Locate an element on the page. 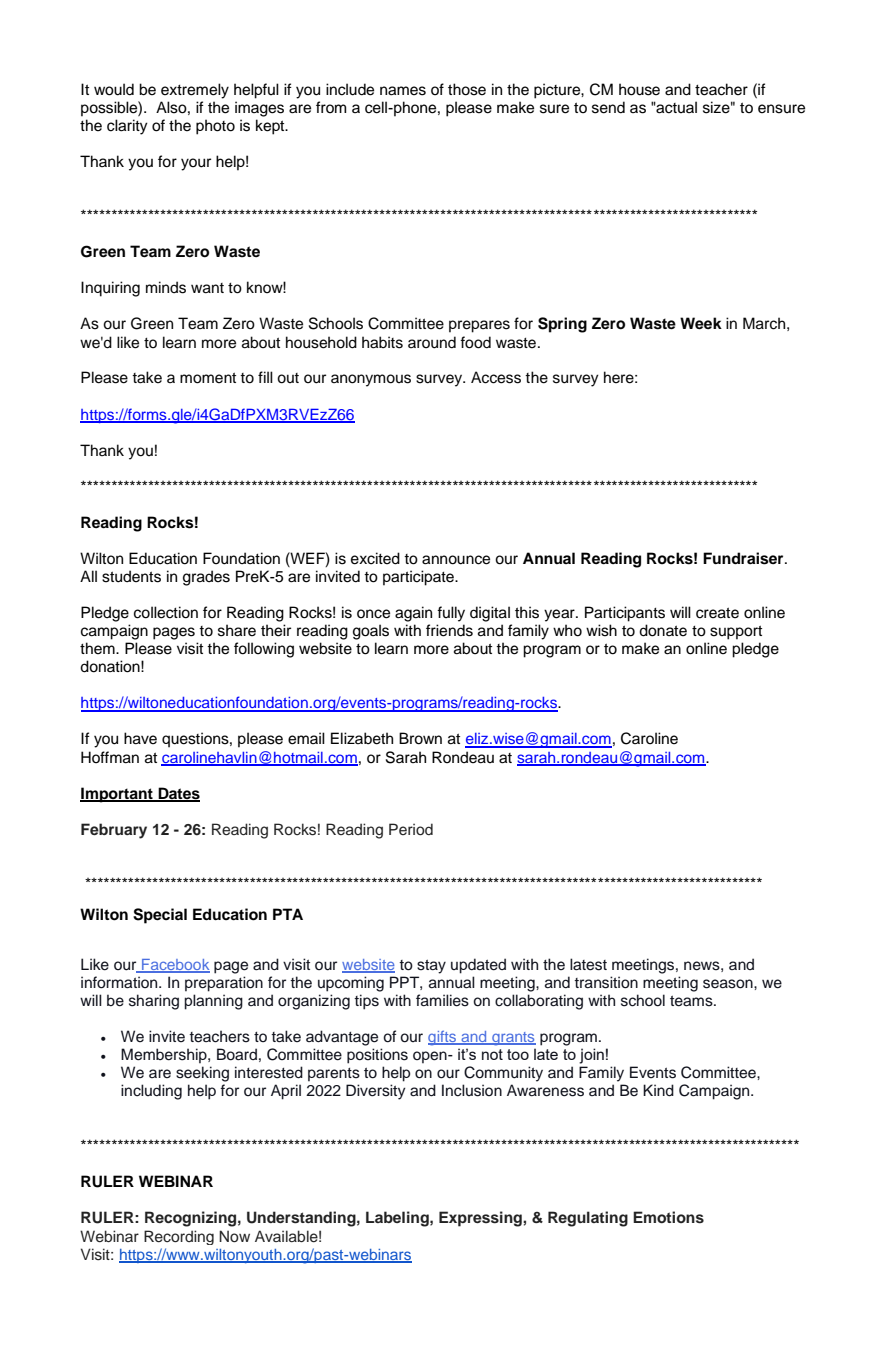  Recording is located at coordinates (179, 1237).
